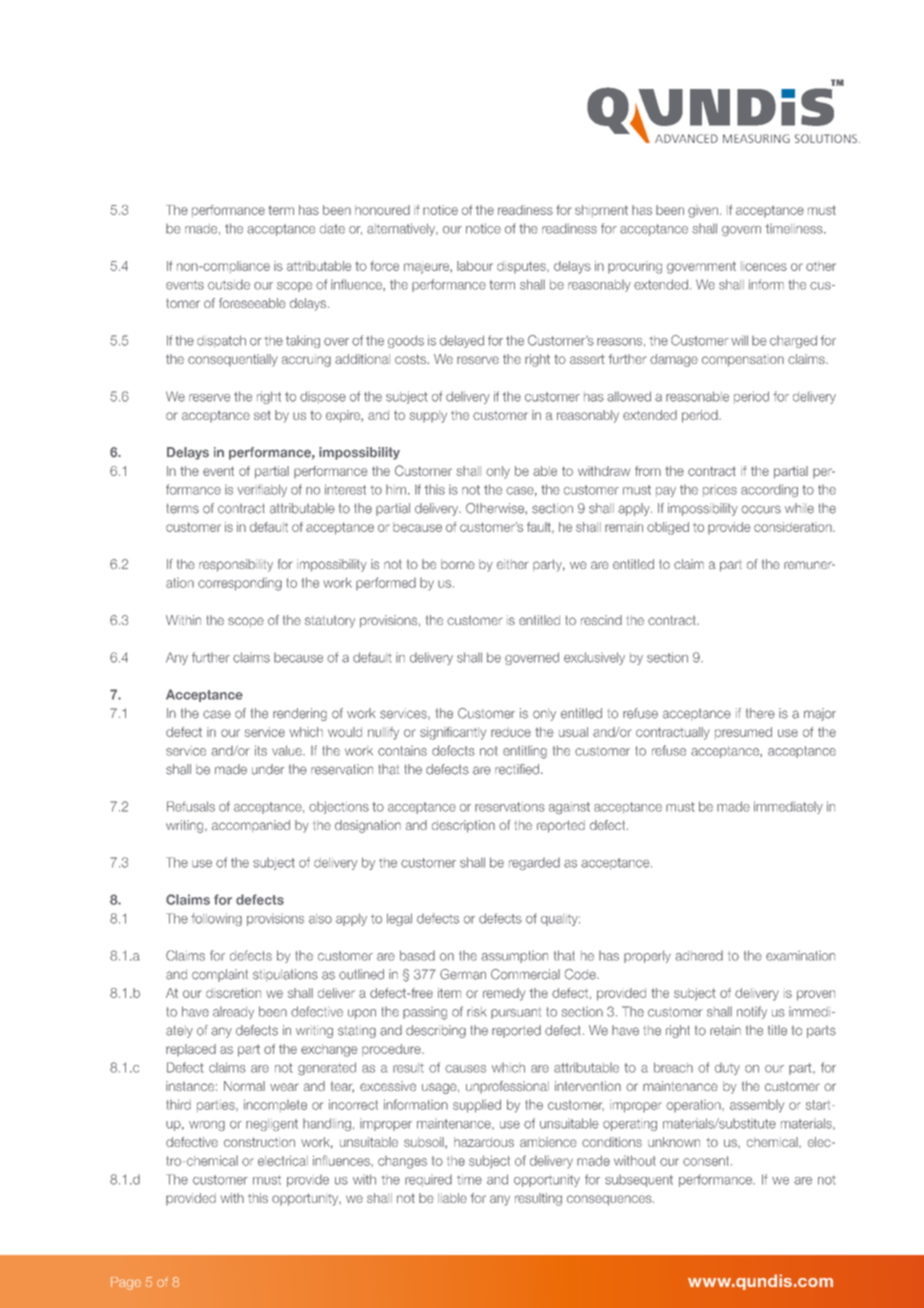 This document has width=924, height=1308. Describe the element at coordinates (261, 750) in the document. I see `its` at that location.
